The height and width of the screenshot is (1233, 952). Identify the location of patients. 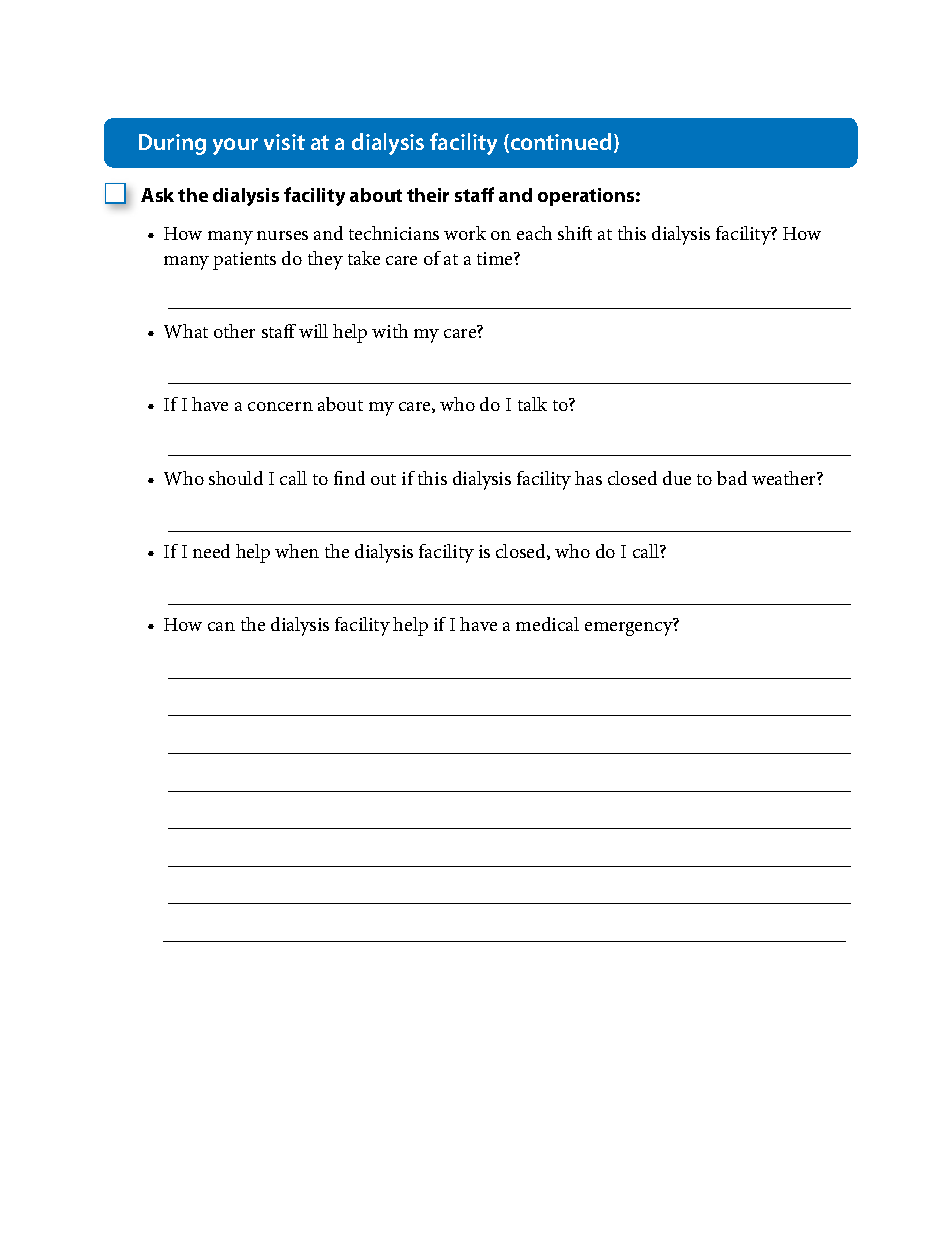
(244, 261).
